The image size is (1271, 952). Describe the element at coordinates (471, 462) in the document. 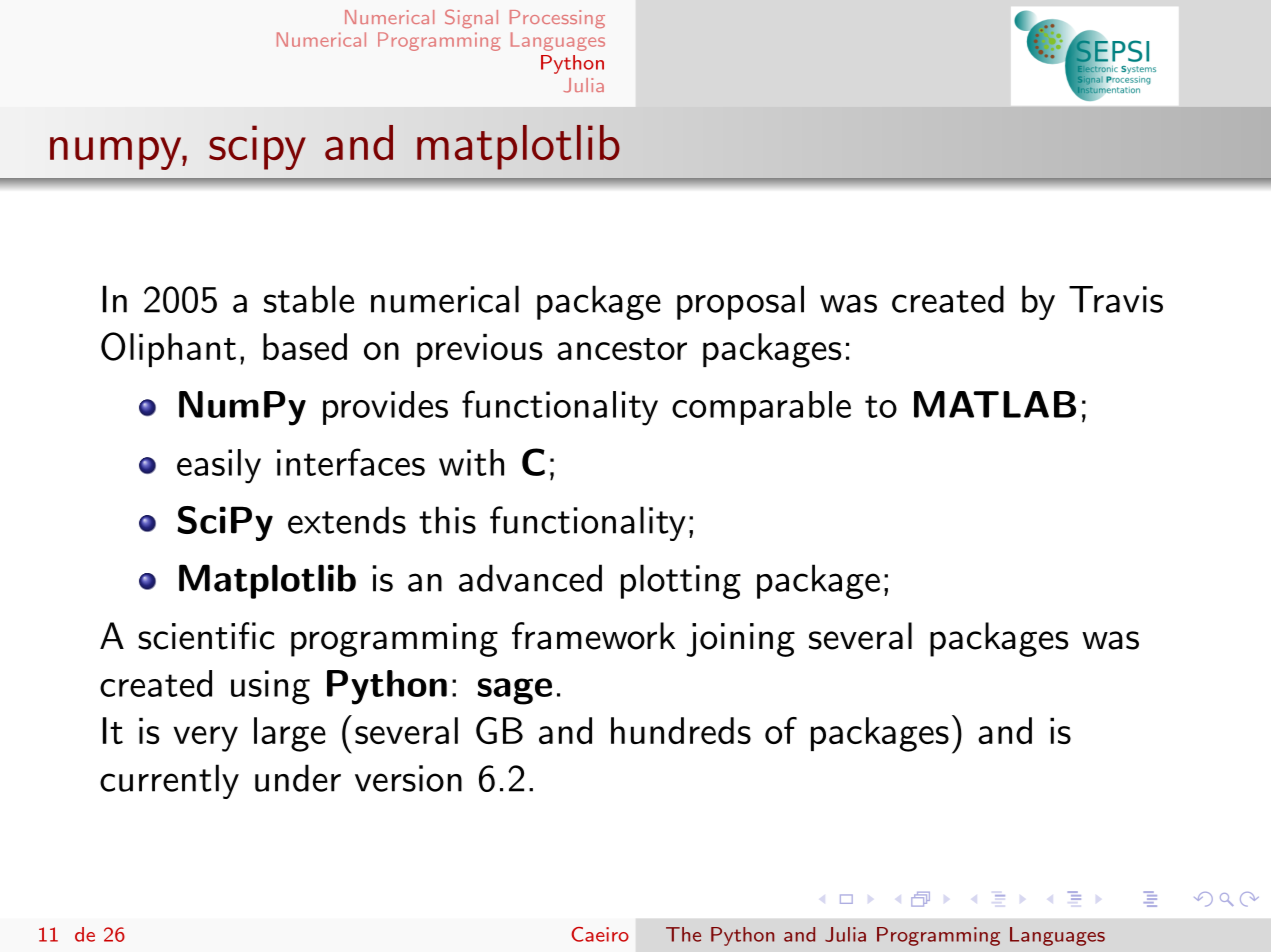

I see `with` at that location.
